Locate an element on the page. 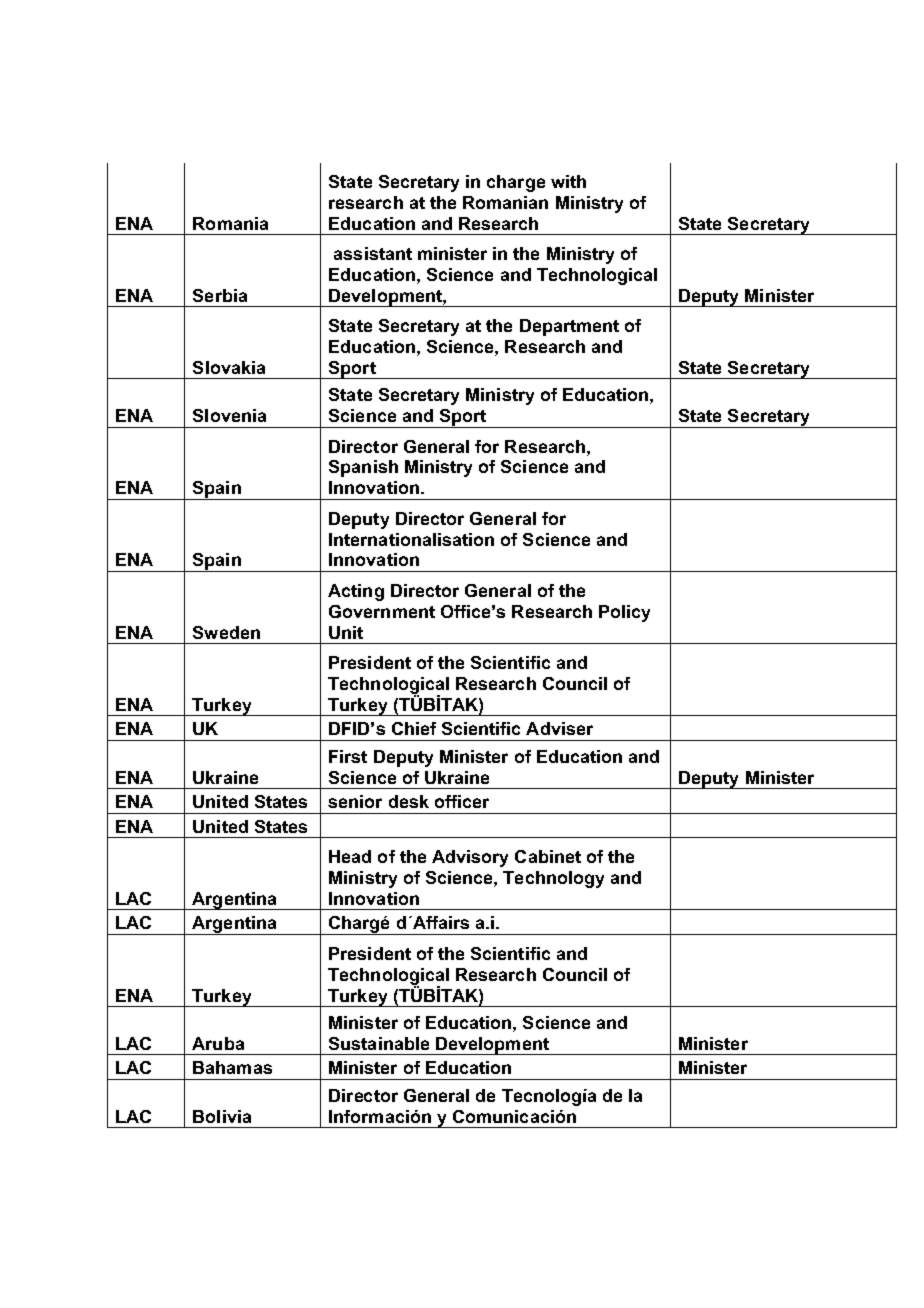  with is located at coordinates (568, 181).
